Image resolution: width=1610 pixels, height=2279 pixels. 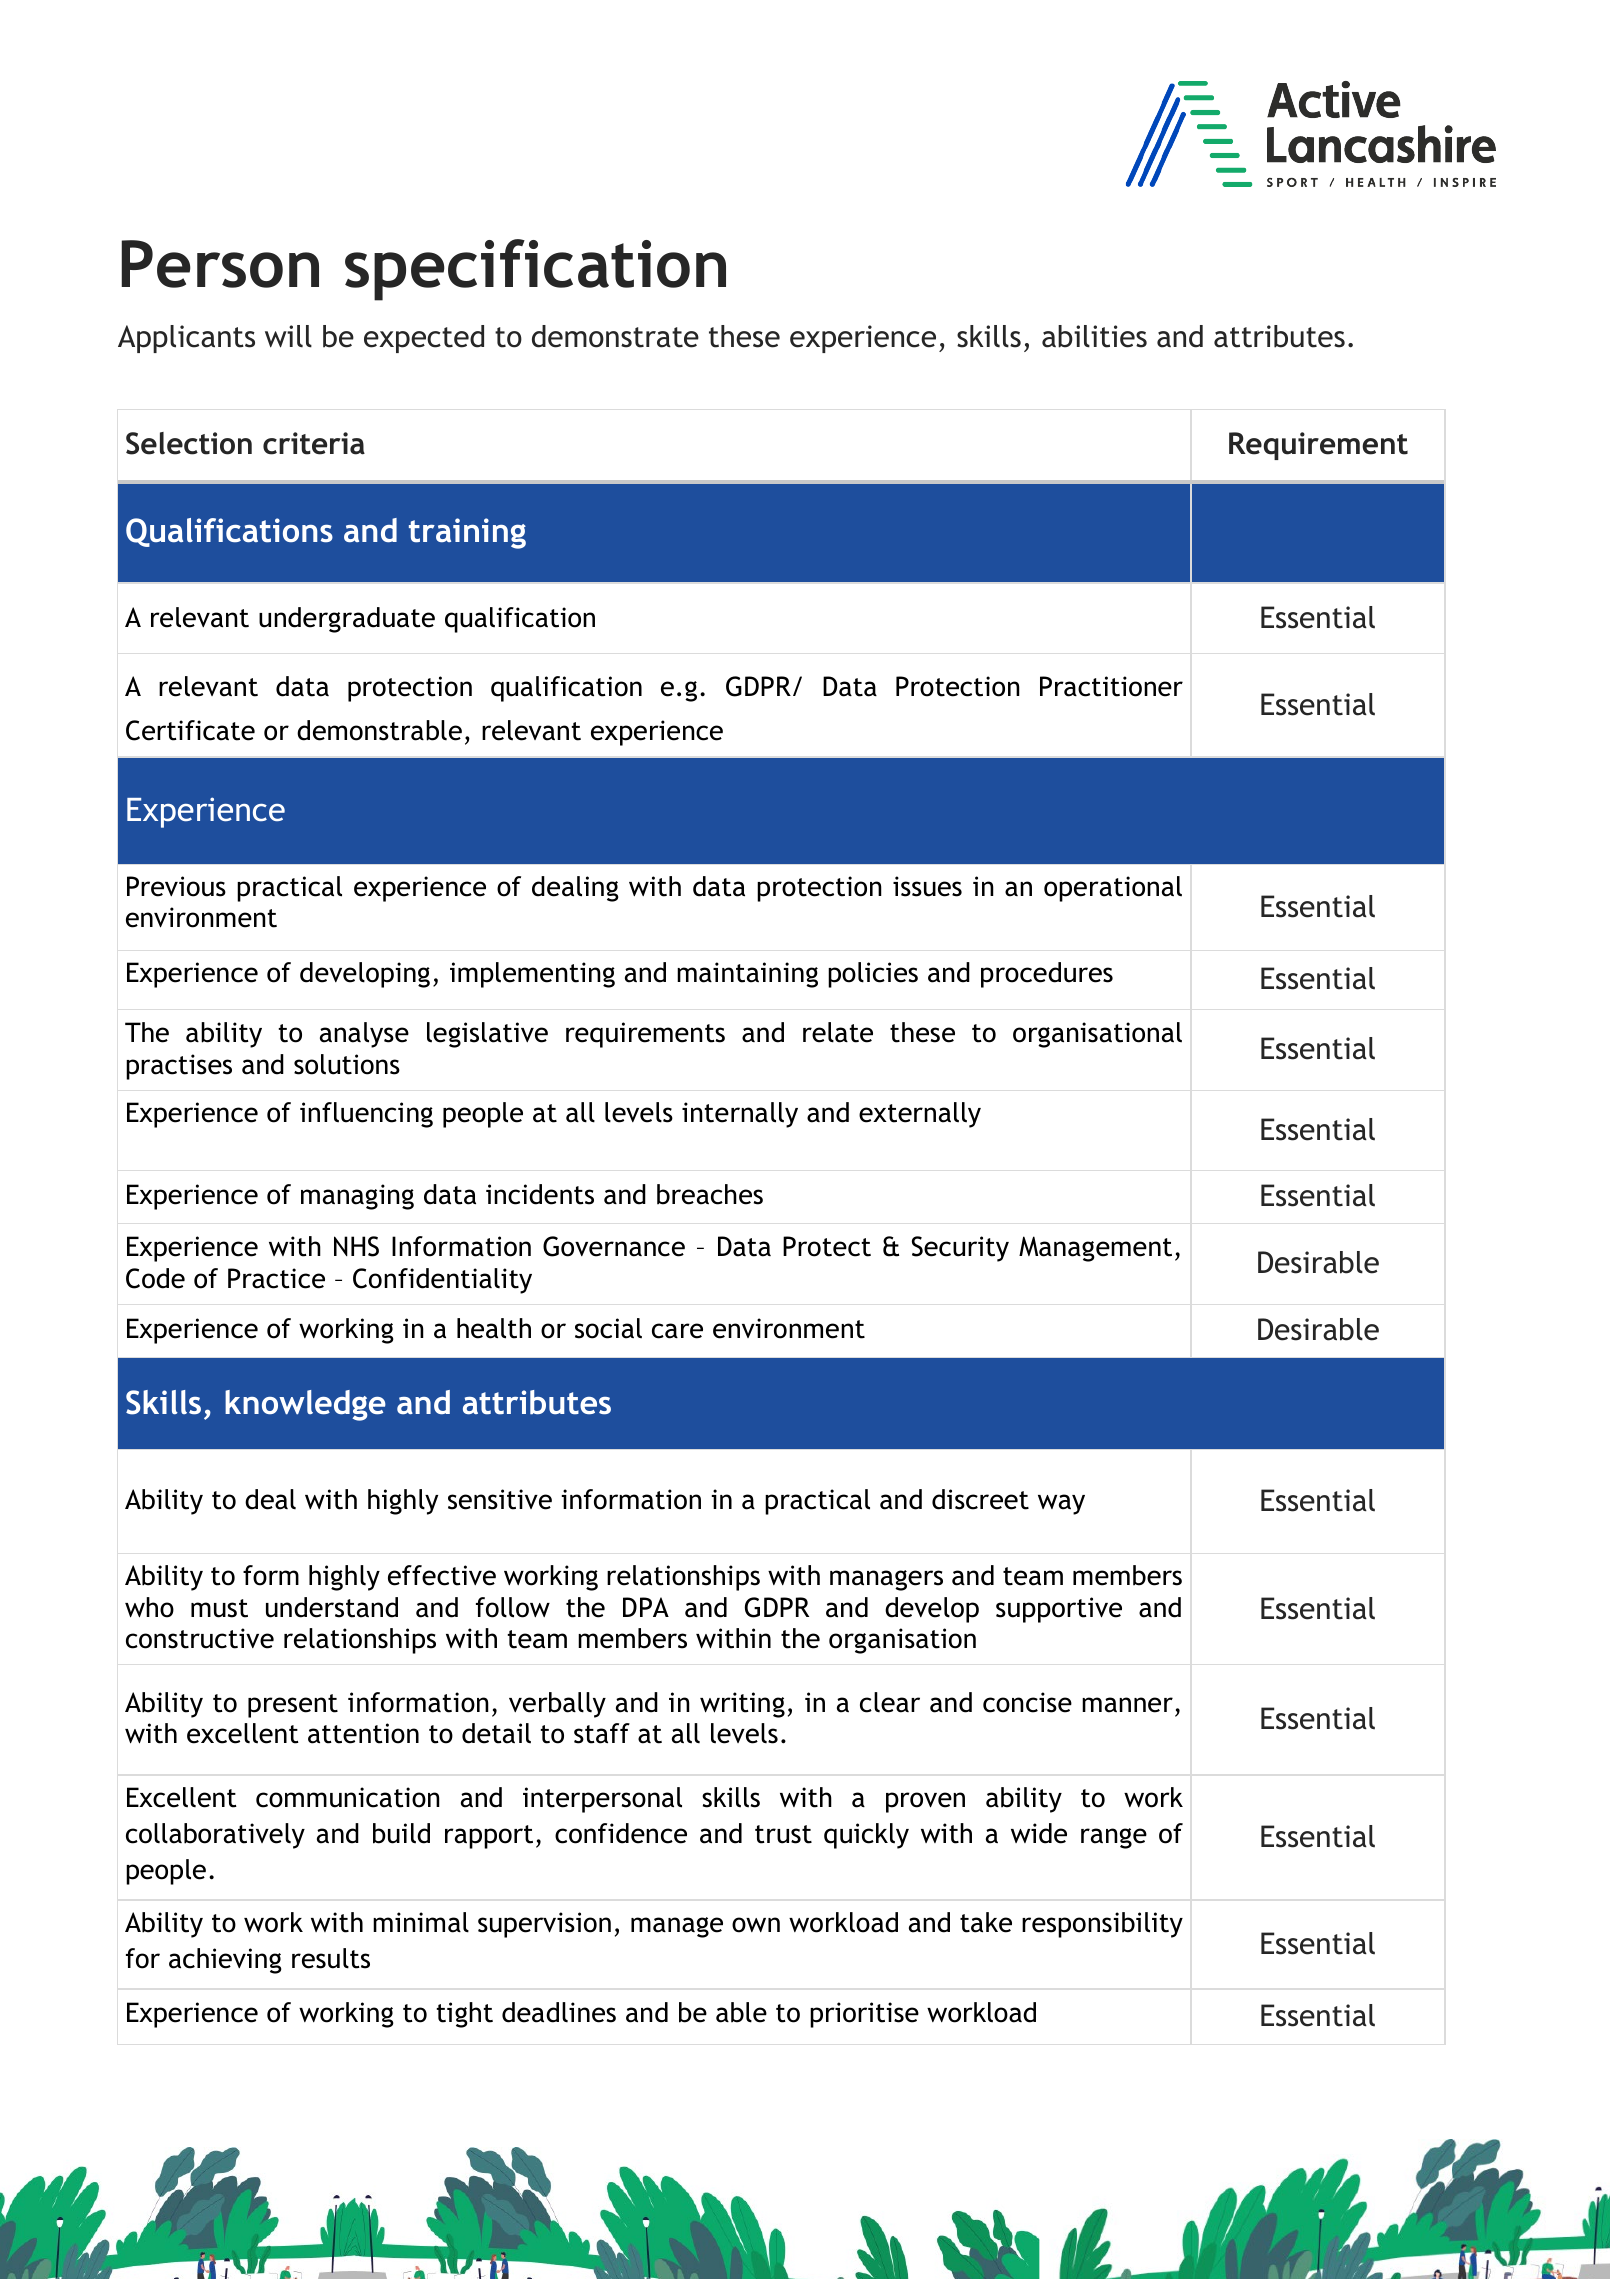 I want to click on take, so click(x=986, y=1922).
